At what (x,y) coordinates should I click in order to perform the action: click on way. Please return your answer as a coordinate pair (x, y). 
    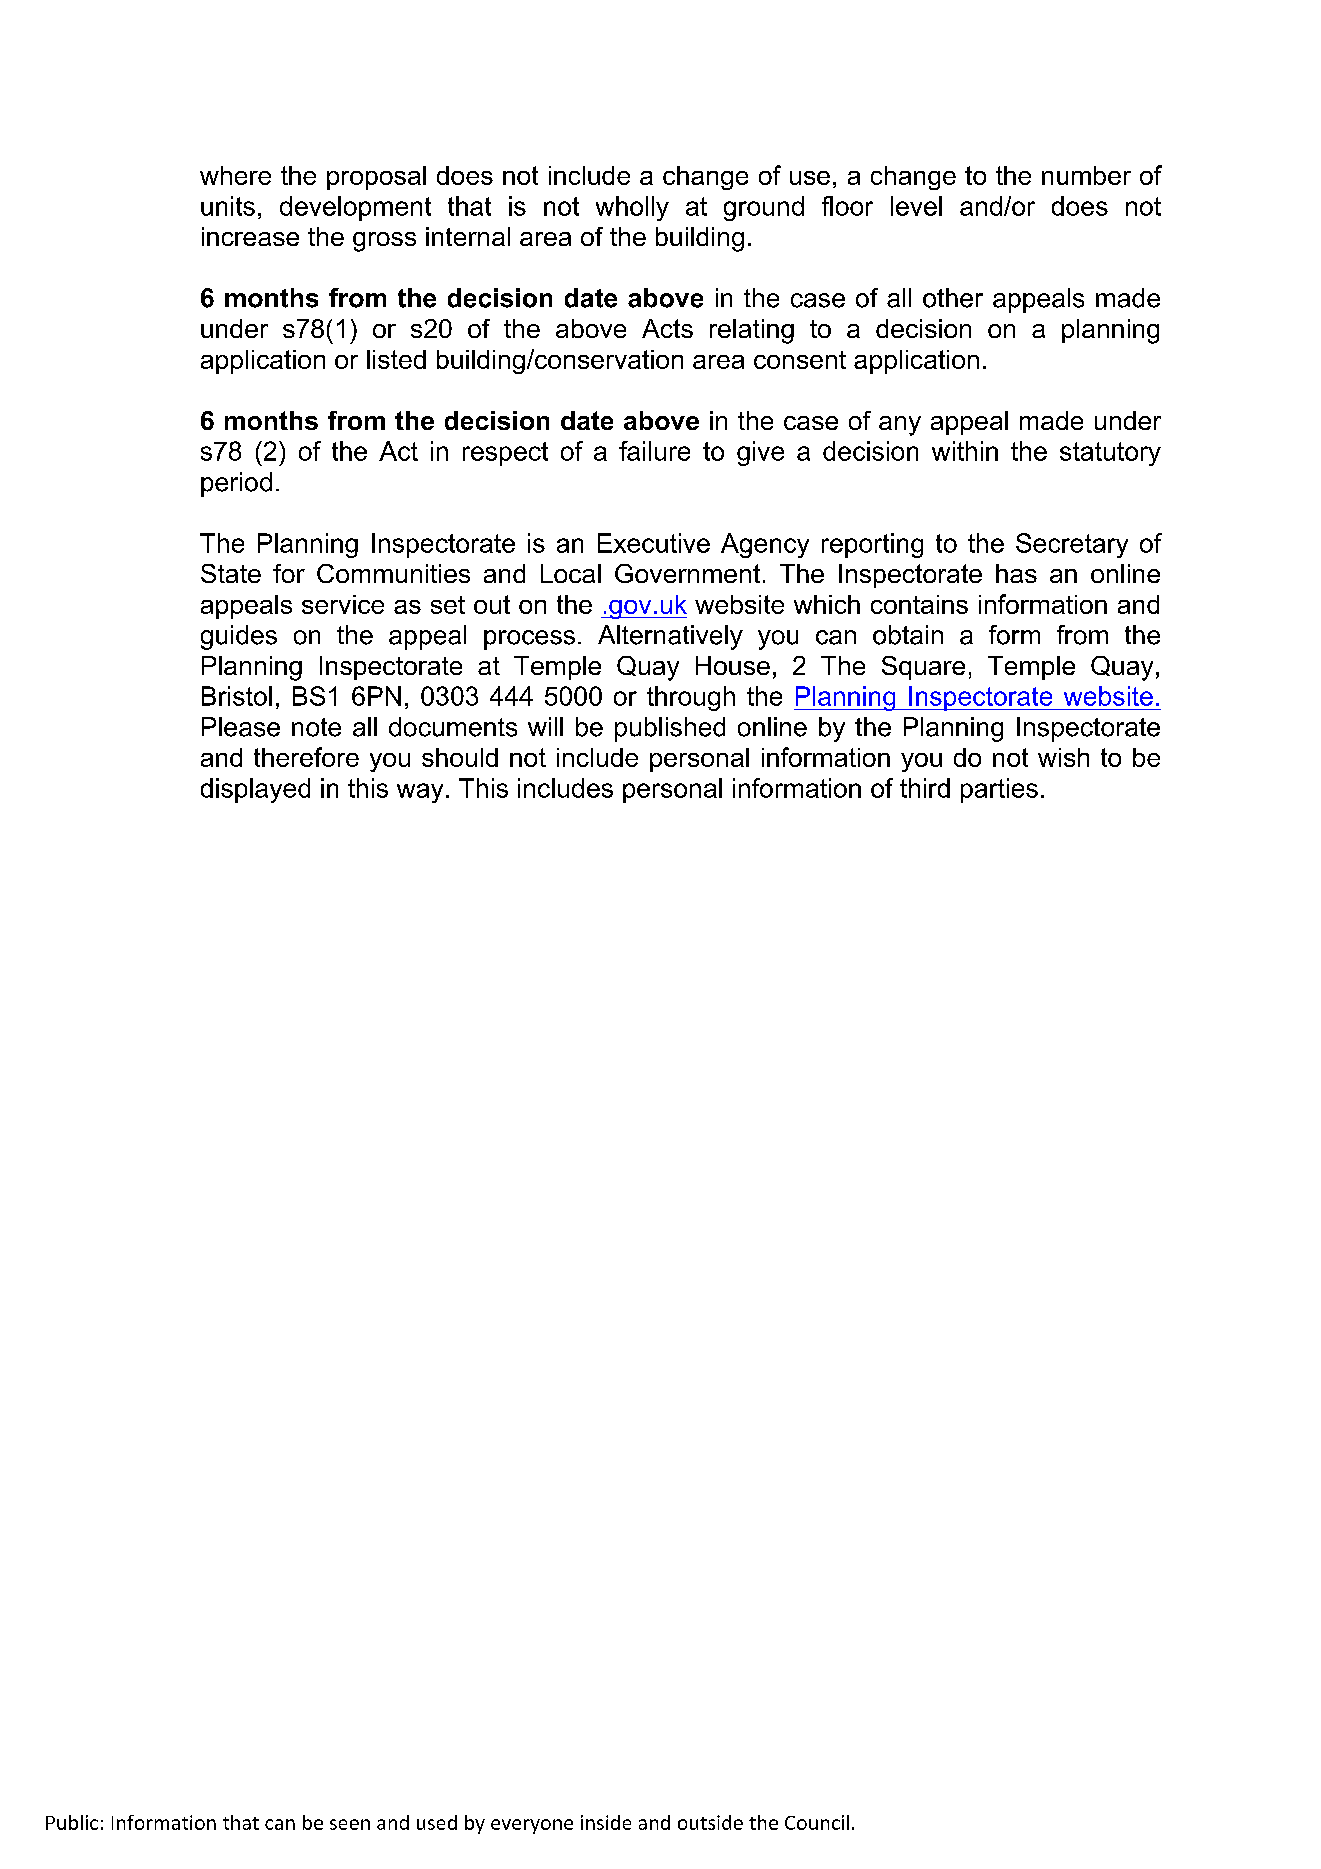
    Looking at the image, I should click on (420, 793).
